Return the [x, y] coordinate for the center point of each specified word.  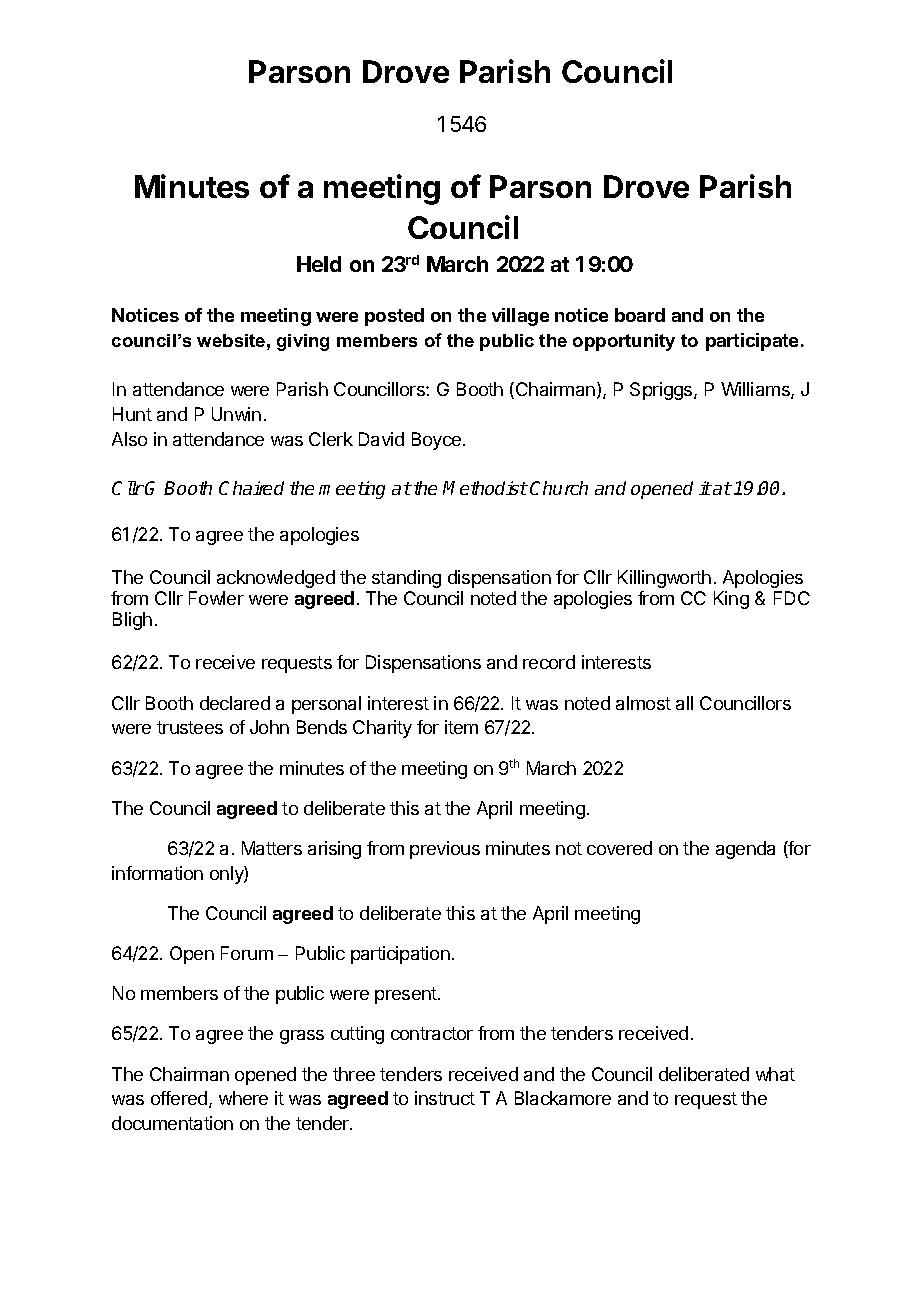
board [640, 315]
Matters [272, 848]
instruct [445, 1098]
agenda [745, 850]
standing [406, 579]
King [731, 600]
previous [445, 850]
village [520, 317]
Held [319, 264]
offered [180, 1099]
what [775, 1074]
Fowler [216, 598]
